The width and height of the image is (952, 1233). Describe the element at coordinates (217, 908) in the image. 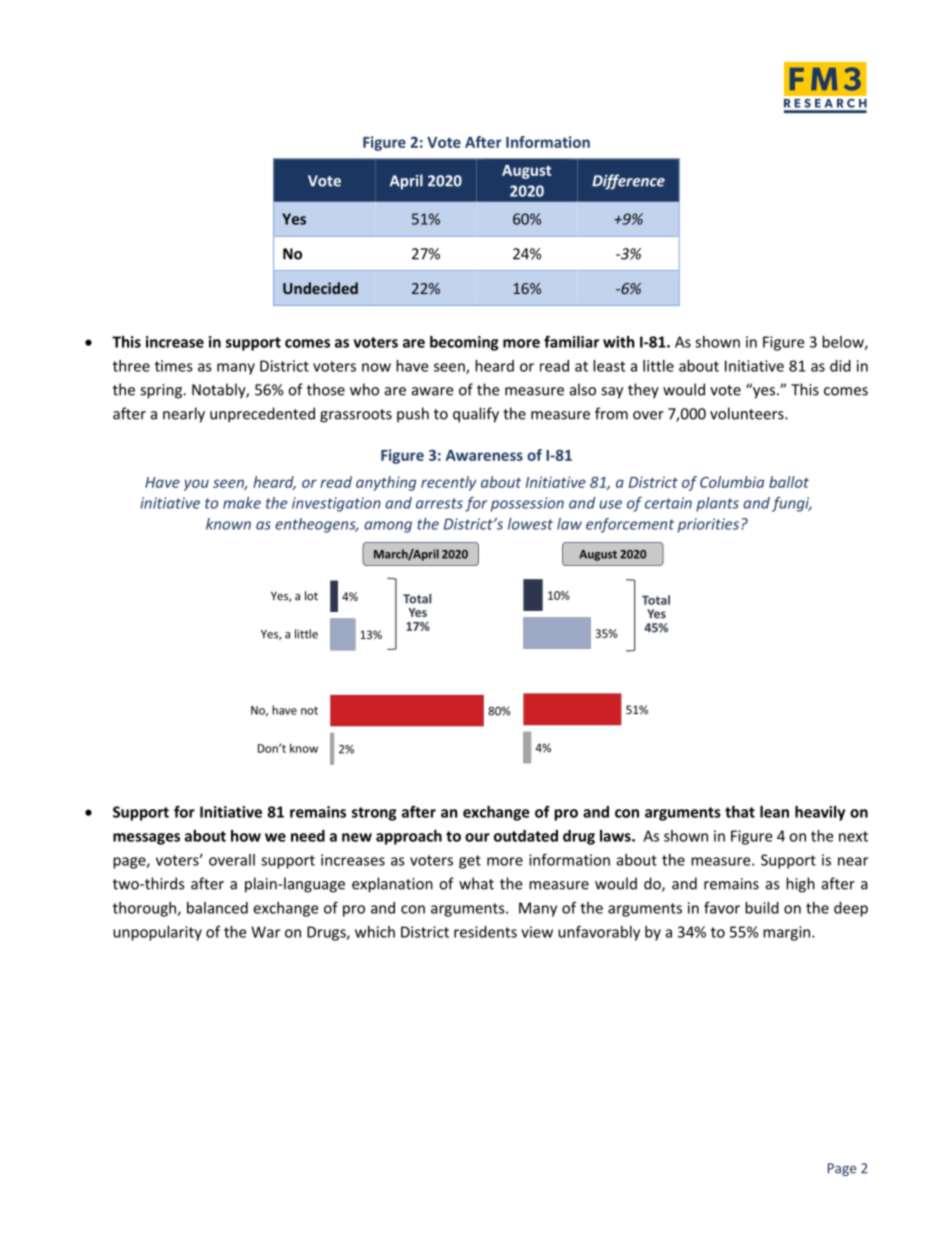

I see `balanced` at that location.
